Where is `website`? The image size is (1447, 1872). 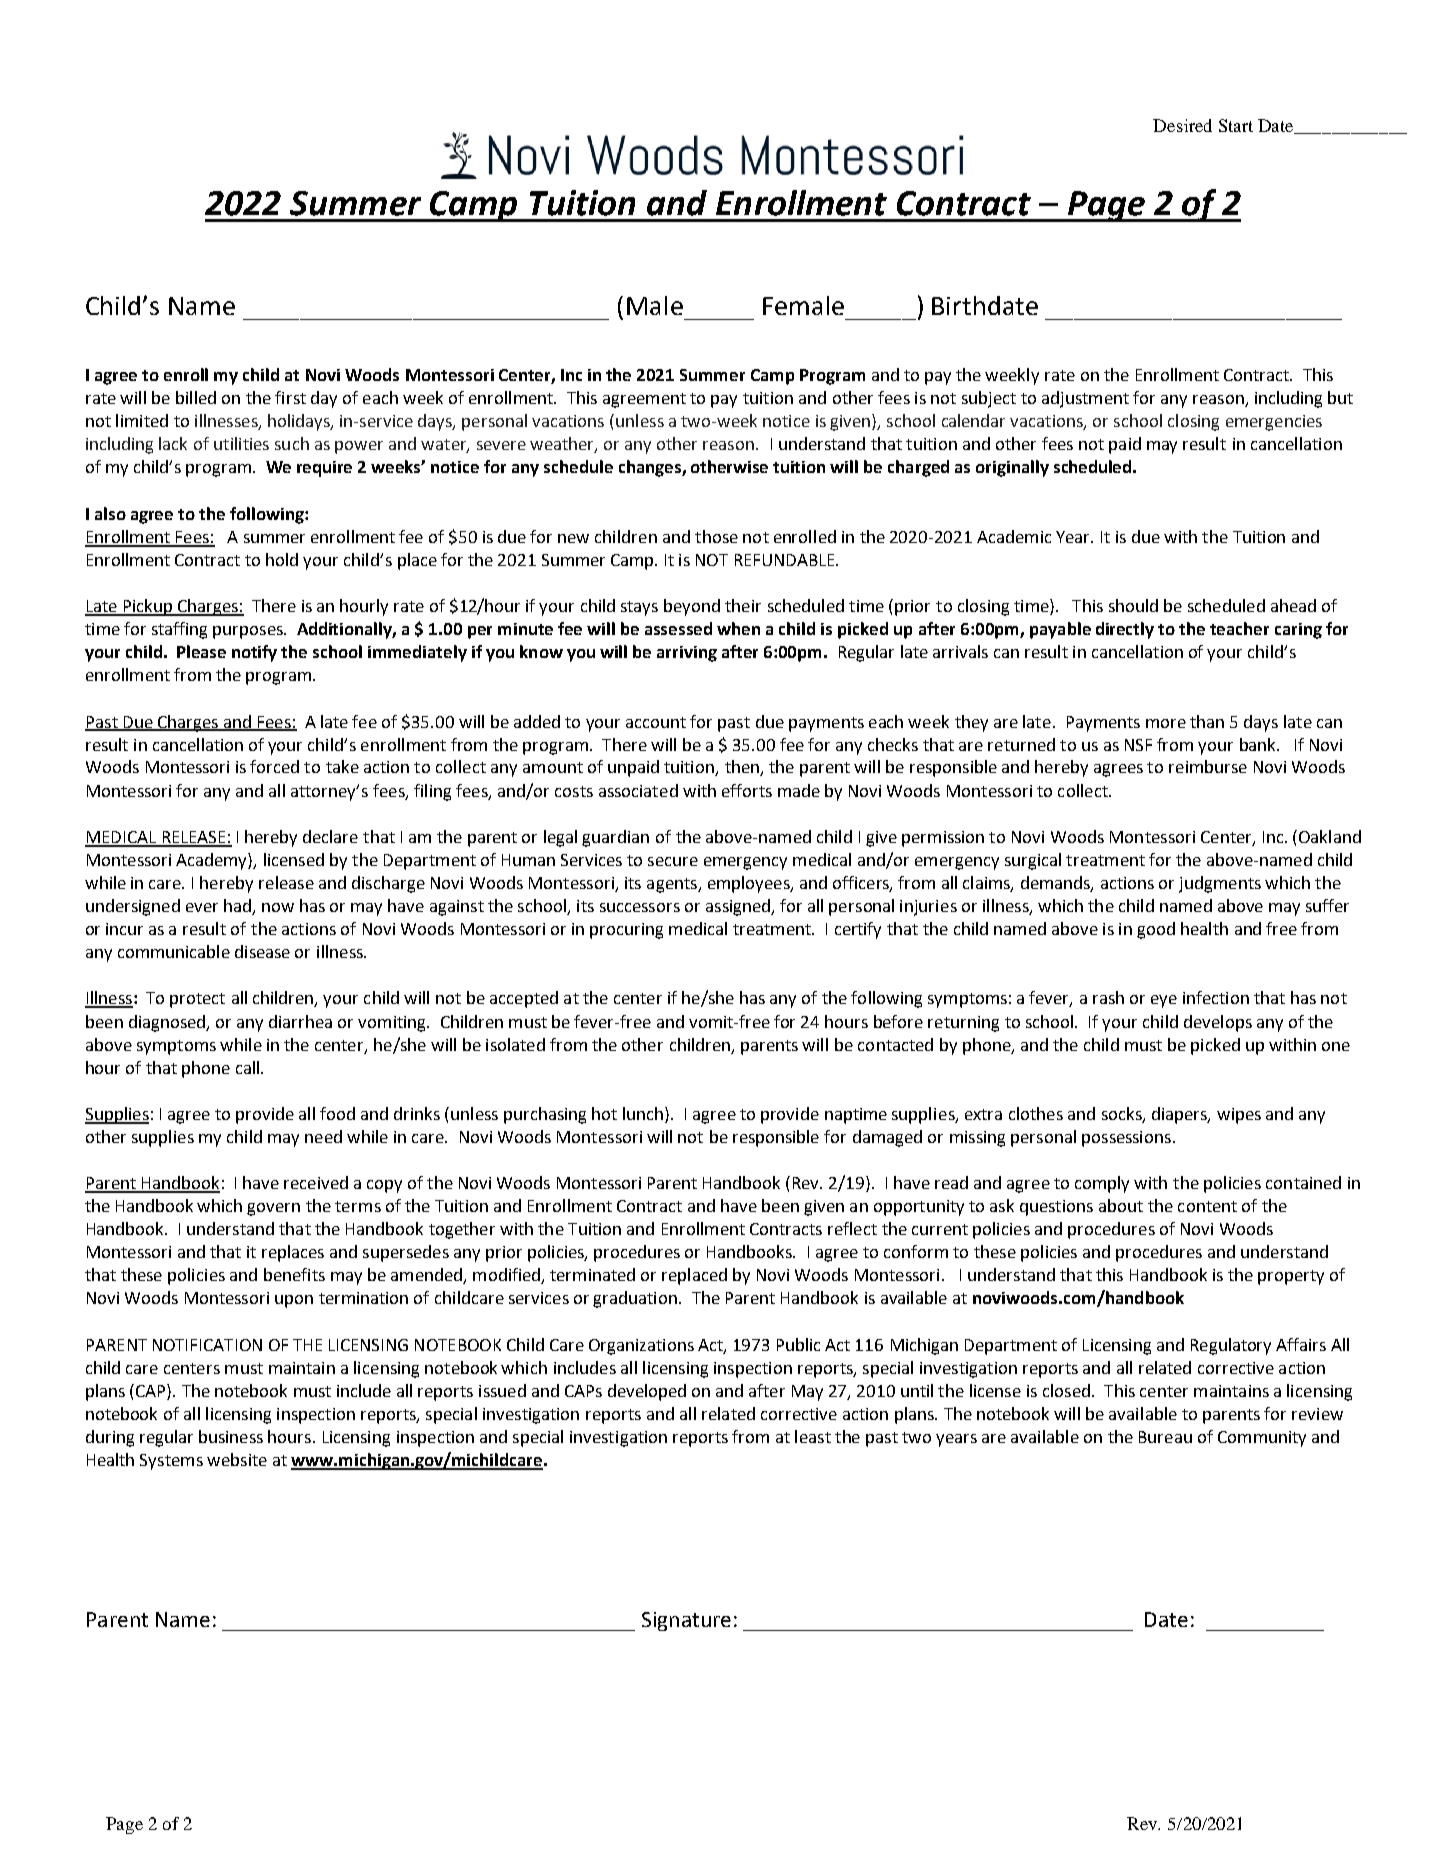 website is located at coordinates (237, 1459).
